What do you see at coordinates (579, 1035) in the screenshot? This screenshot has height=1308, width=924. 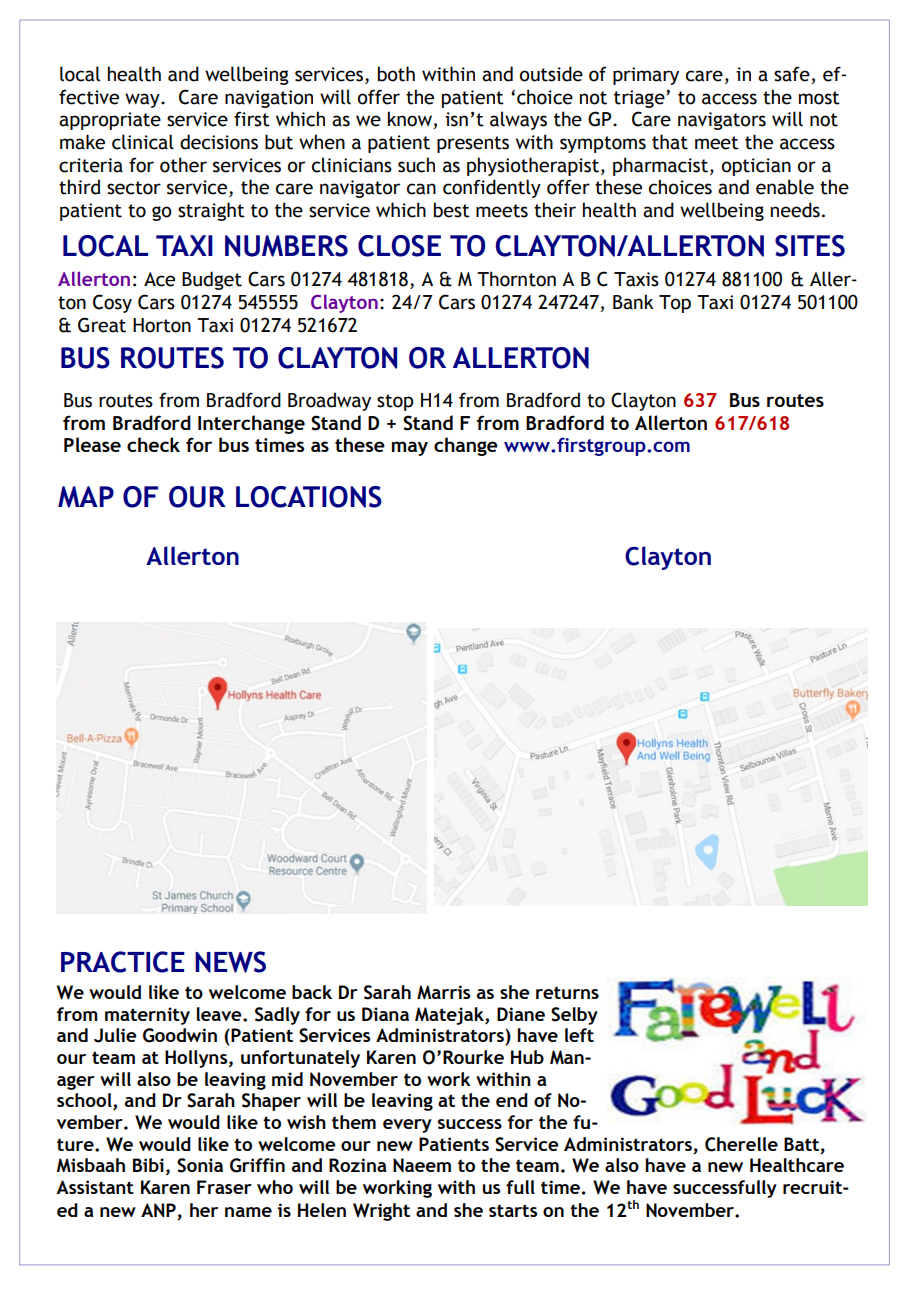 I see `left` at bounding box center [579, 1035].
